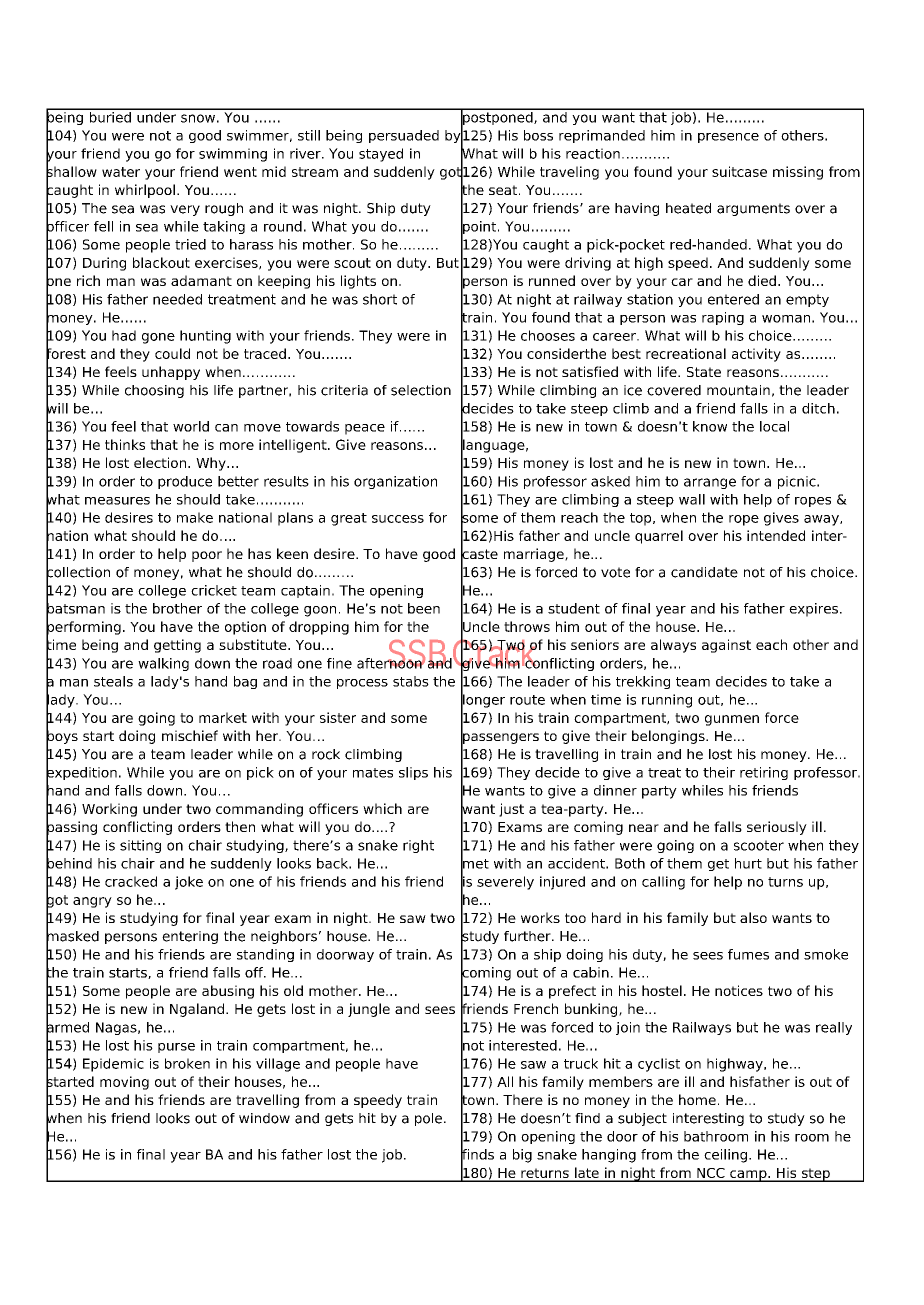 The width and height of the page is (924, 1305). Describe the element at coordinates (124, 1083) in the page. I see `moving` at that location.
